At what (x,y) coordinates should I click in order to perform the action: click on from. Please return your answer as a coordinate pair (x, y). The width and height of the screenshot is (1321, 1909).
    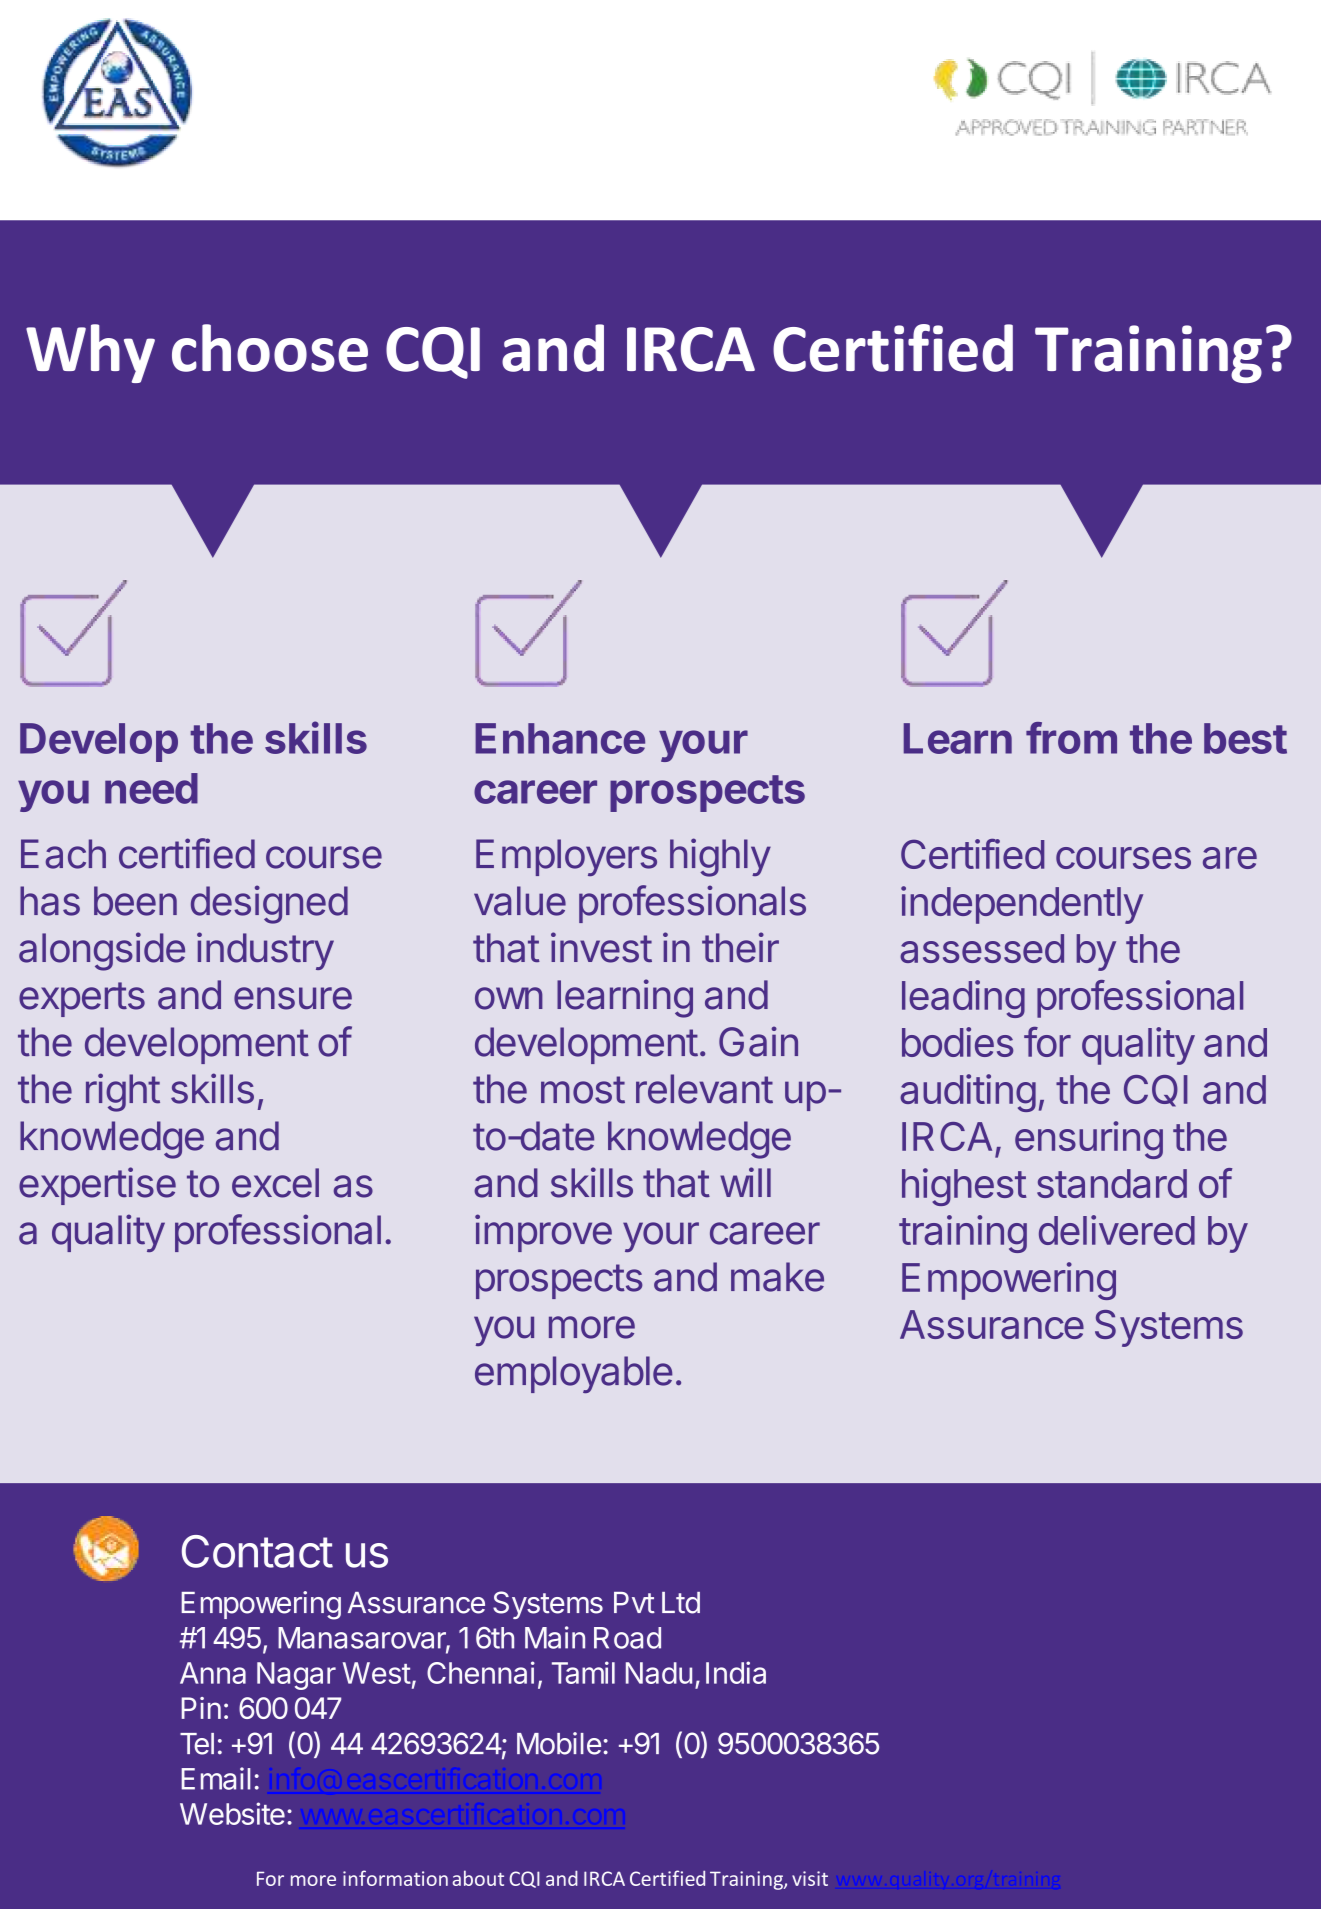
    Looking at the image, I should click on (1071, 738).
